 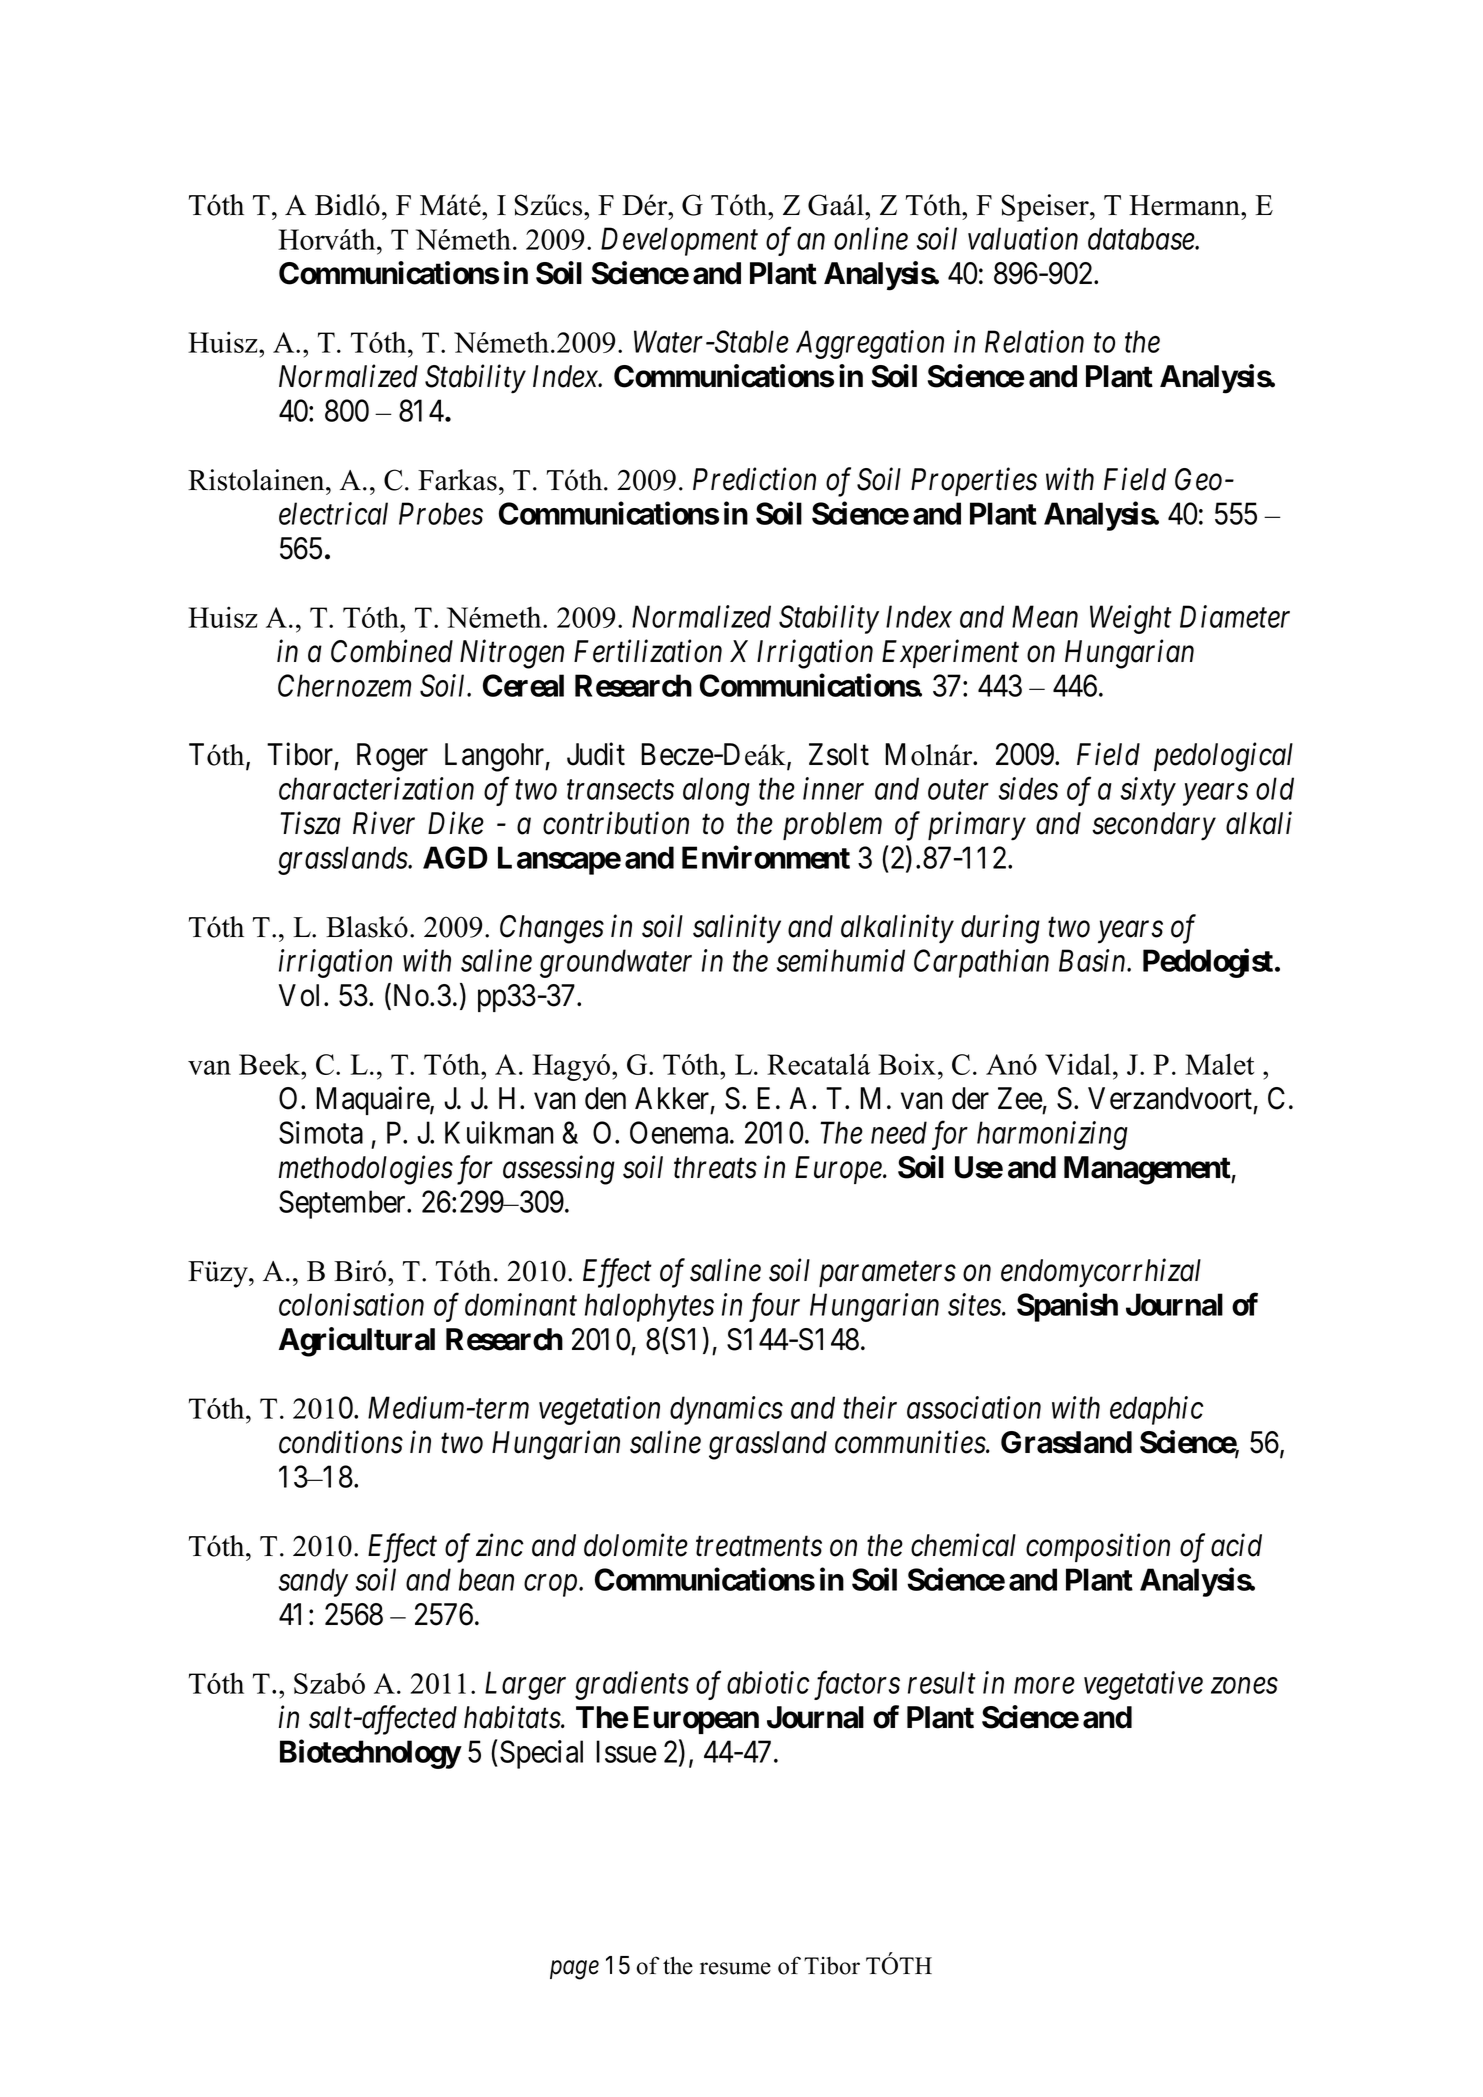 I want to click on Development, so click(x=679, y=241).
